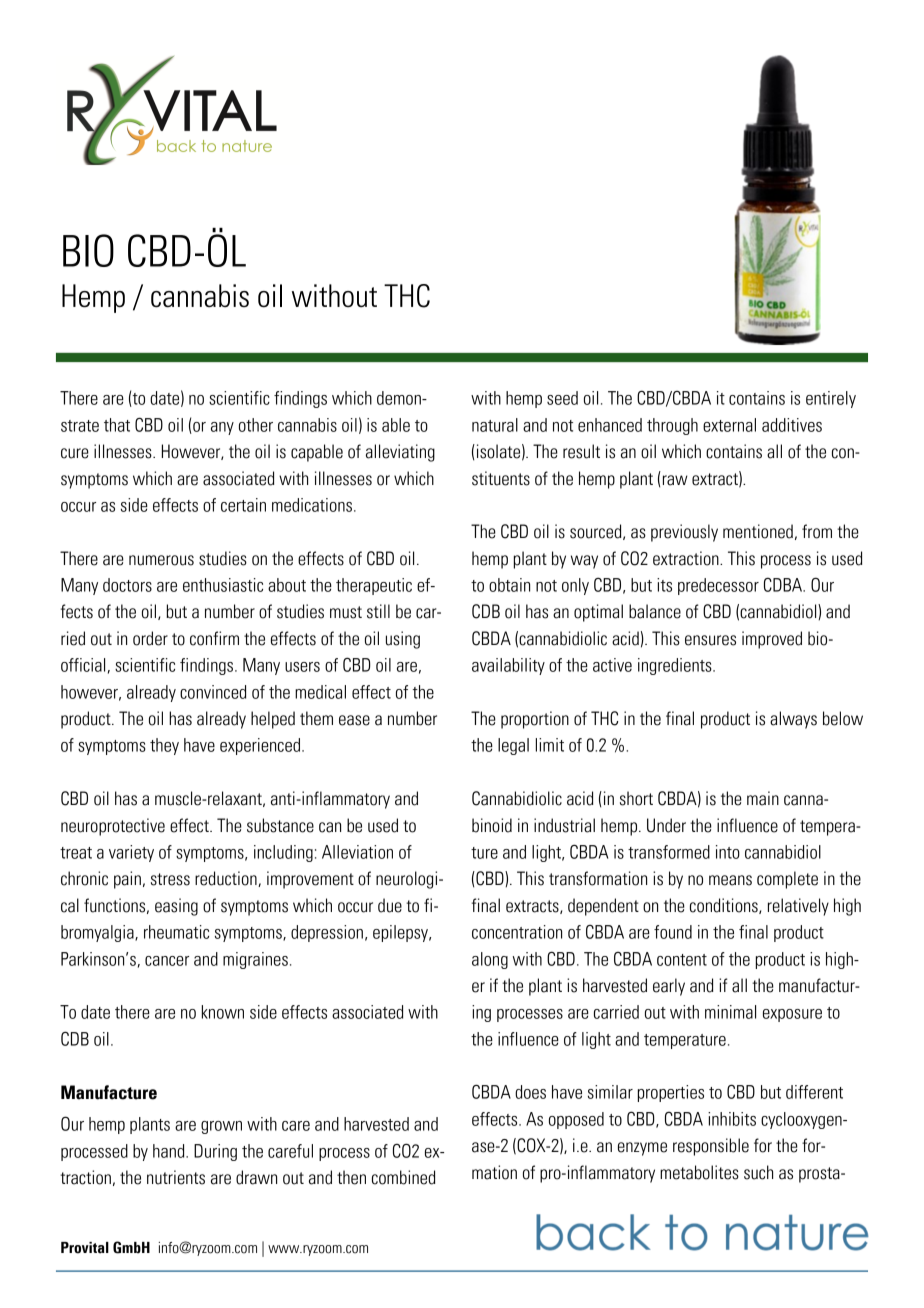 The image size is (924, 1308). What do you see at coordinates (167, 961) in the image?
I see `cancer` at bounding box center [167, 961].
